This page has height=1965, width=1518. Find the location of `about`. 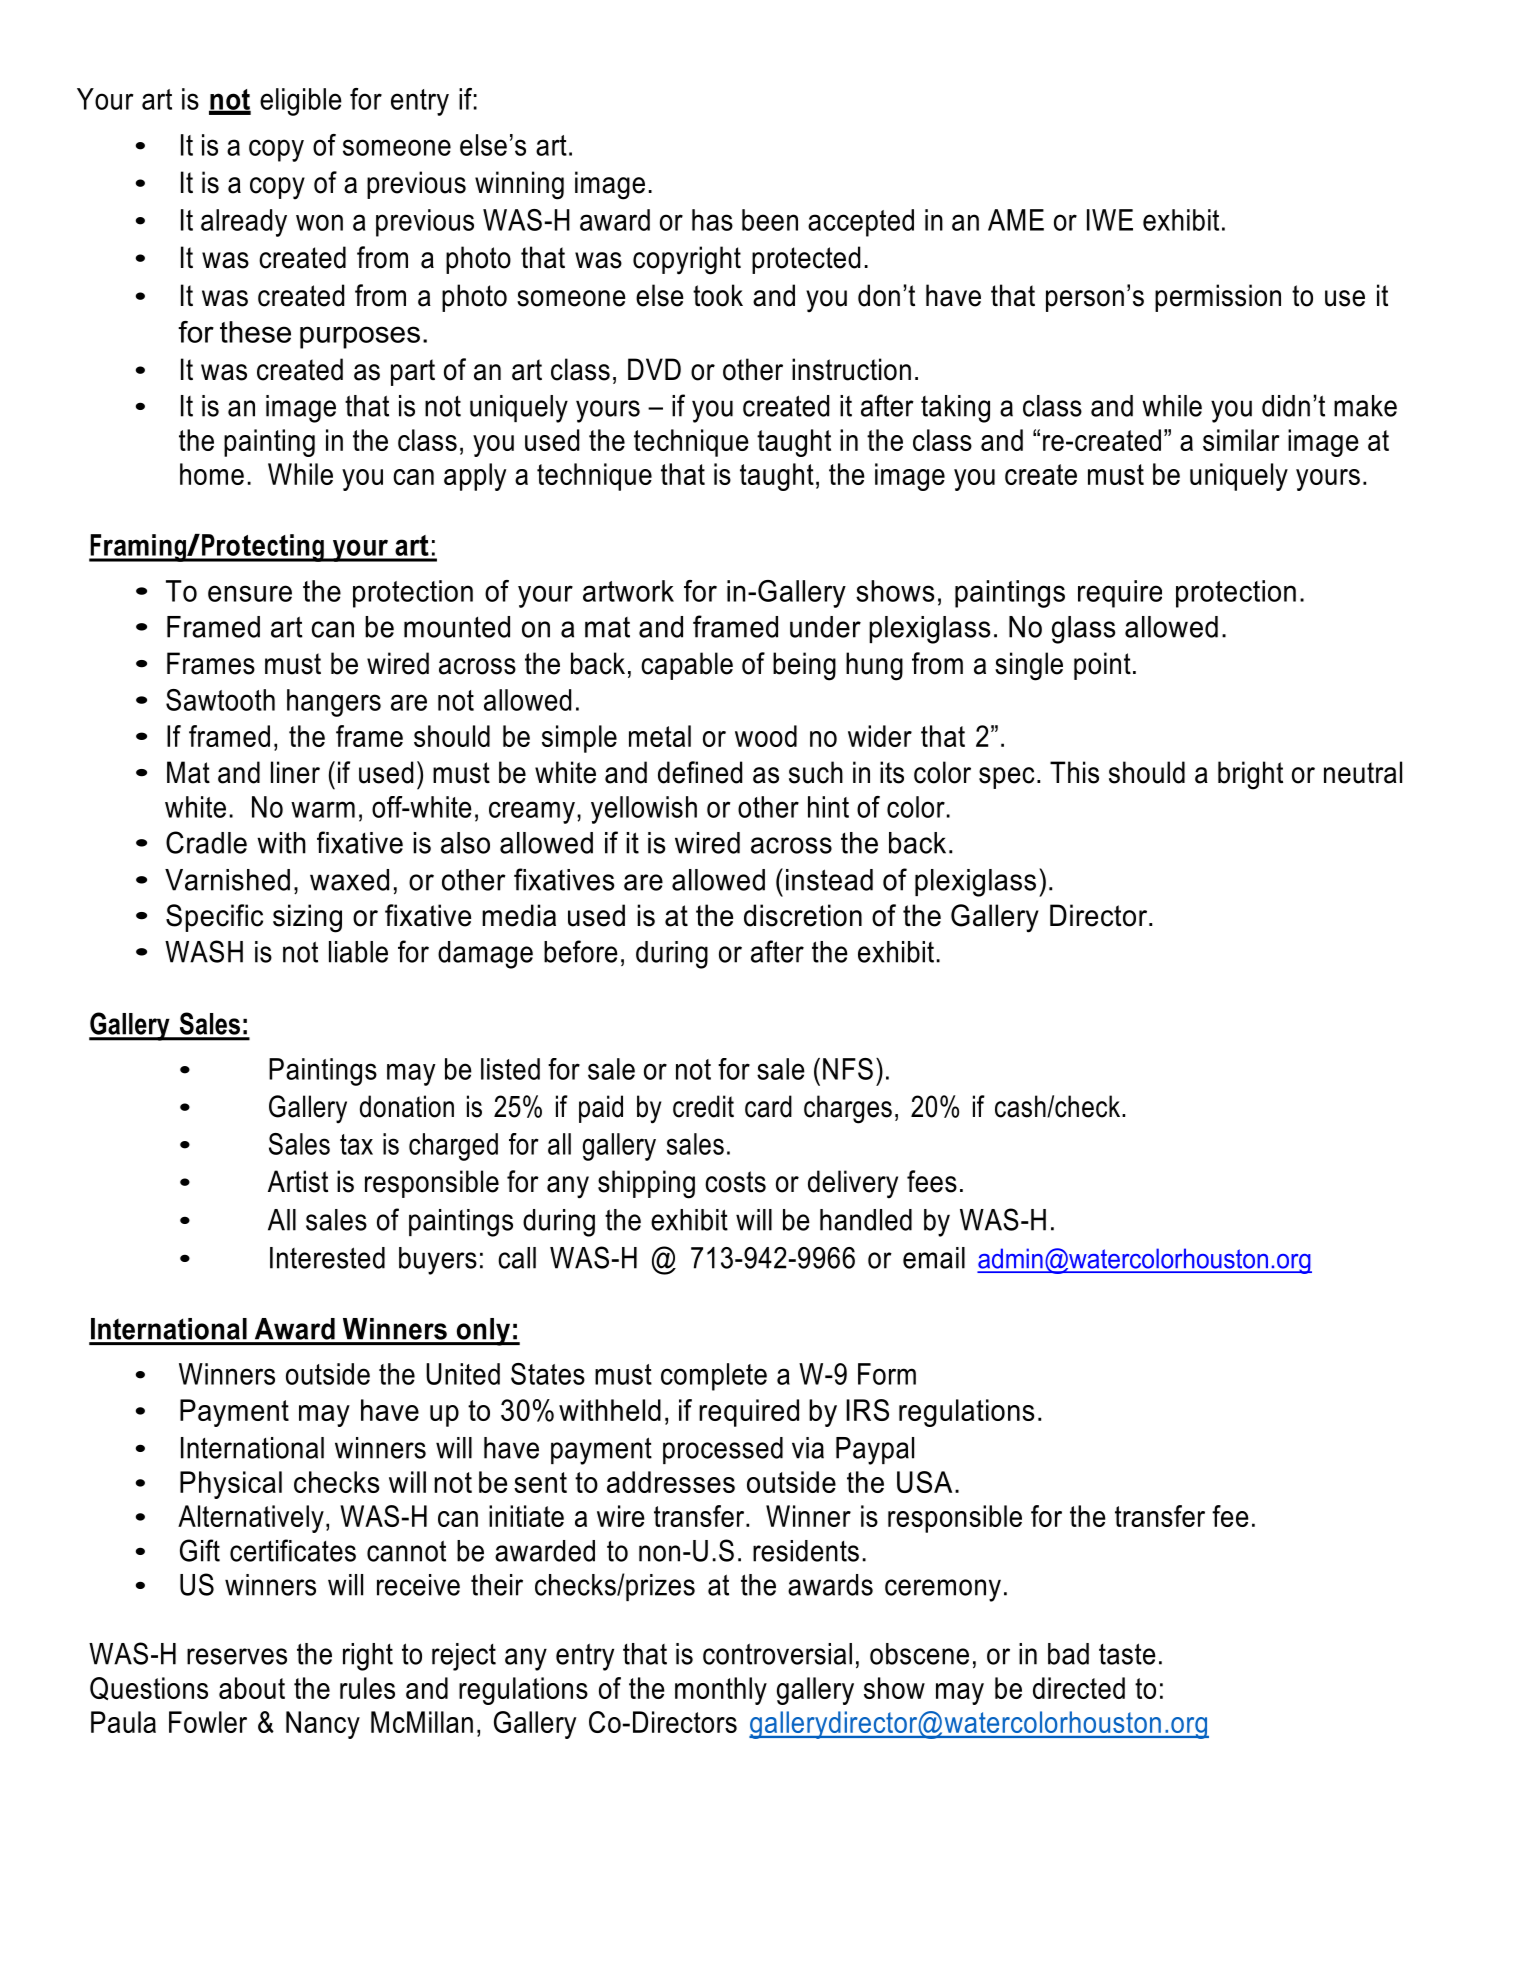

about is located at coordinates (252, 1688).
